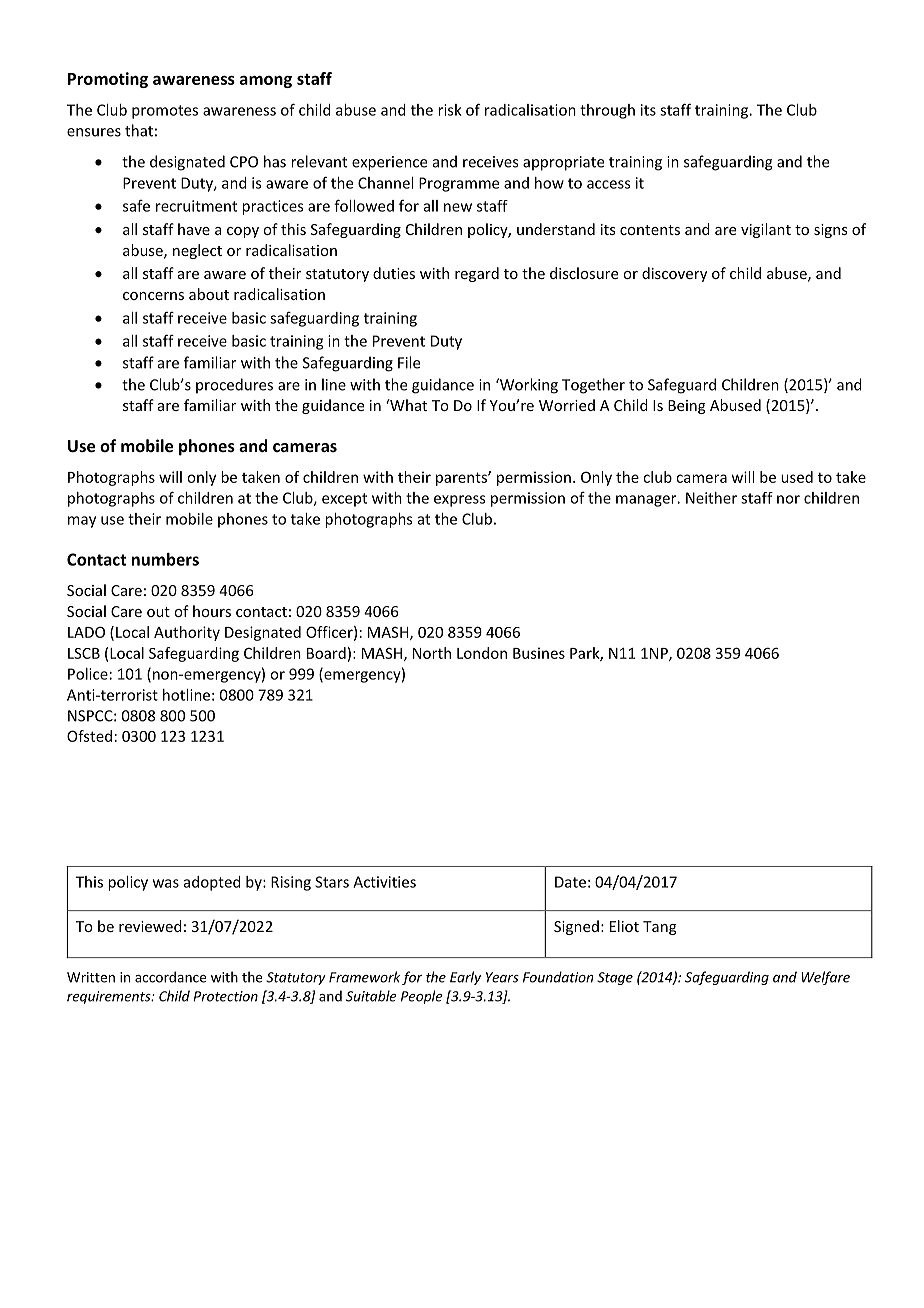 This screenshot has width=924, height=1308. I want to click on Welfare, so click(825, 978).
